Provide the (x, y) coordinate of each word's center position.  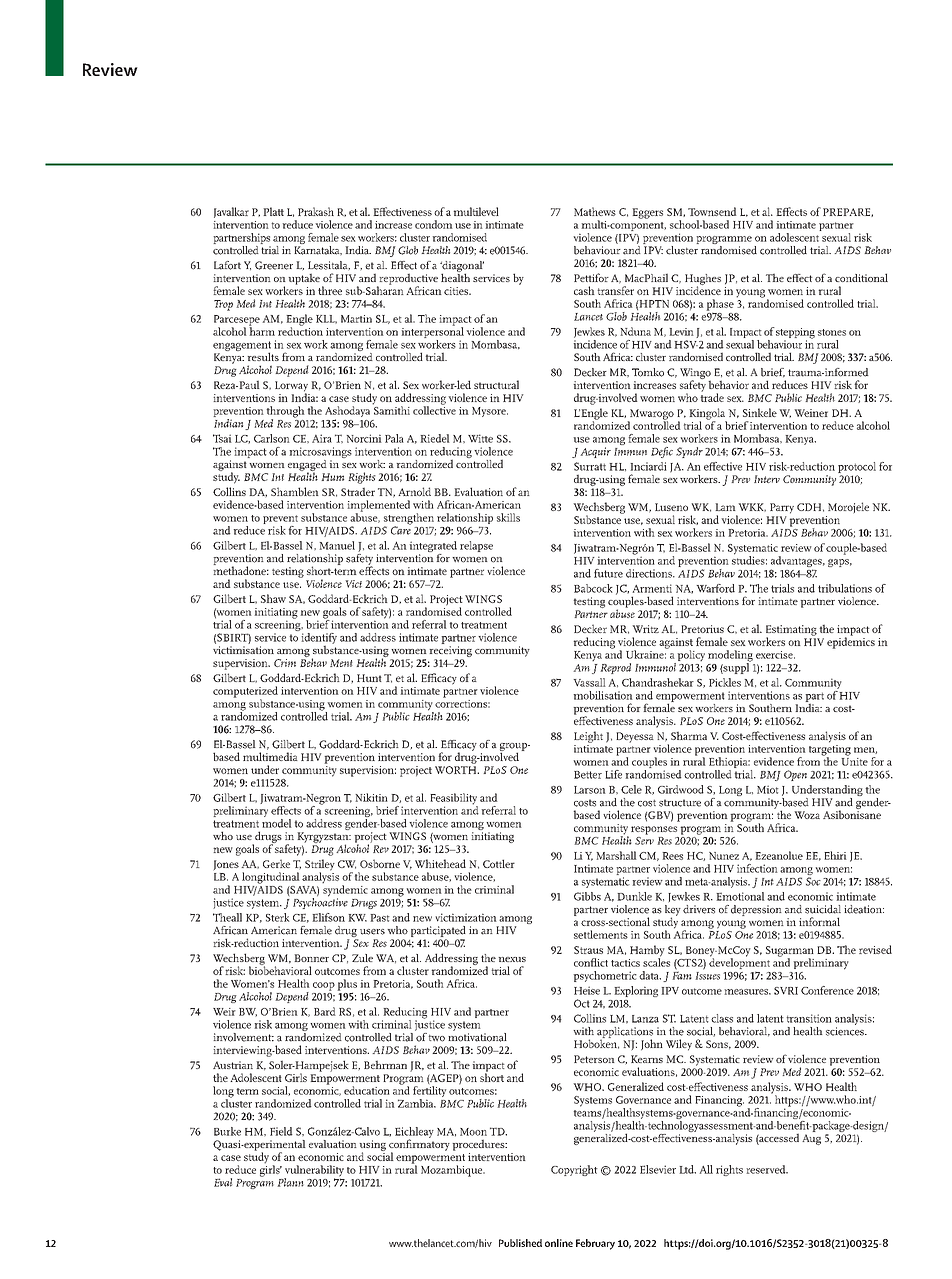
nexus (512, 959)
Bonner (311, 958)
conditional (861, 277)
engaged (307, 466)
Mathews (595, 211)
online (559, 1243)
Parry (782, 508)
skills (508, 517)
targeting (830, 751)
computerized (245, 693)
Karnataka (318, 249)
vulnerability (314, 1172)
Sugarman (790, 952)
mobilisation (603, 695)
